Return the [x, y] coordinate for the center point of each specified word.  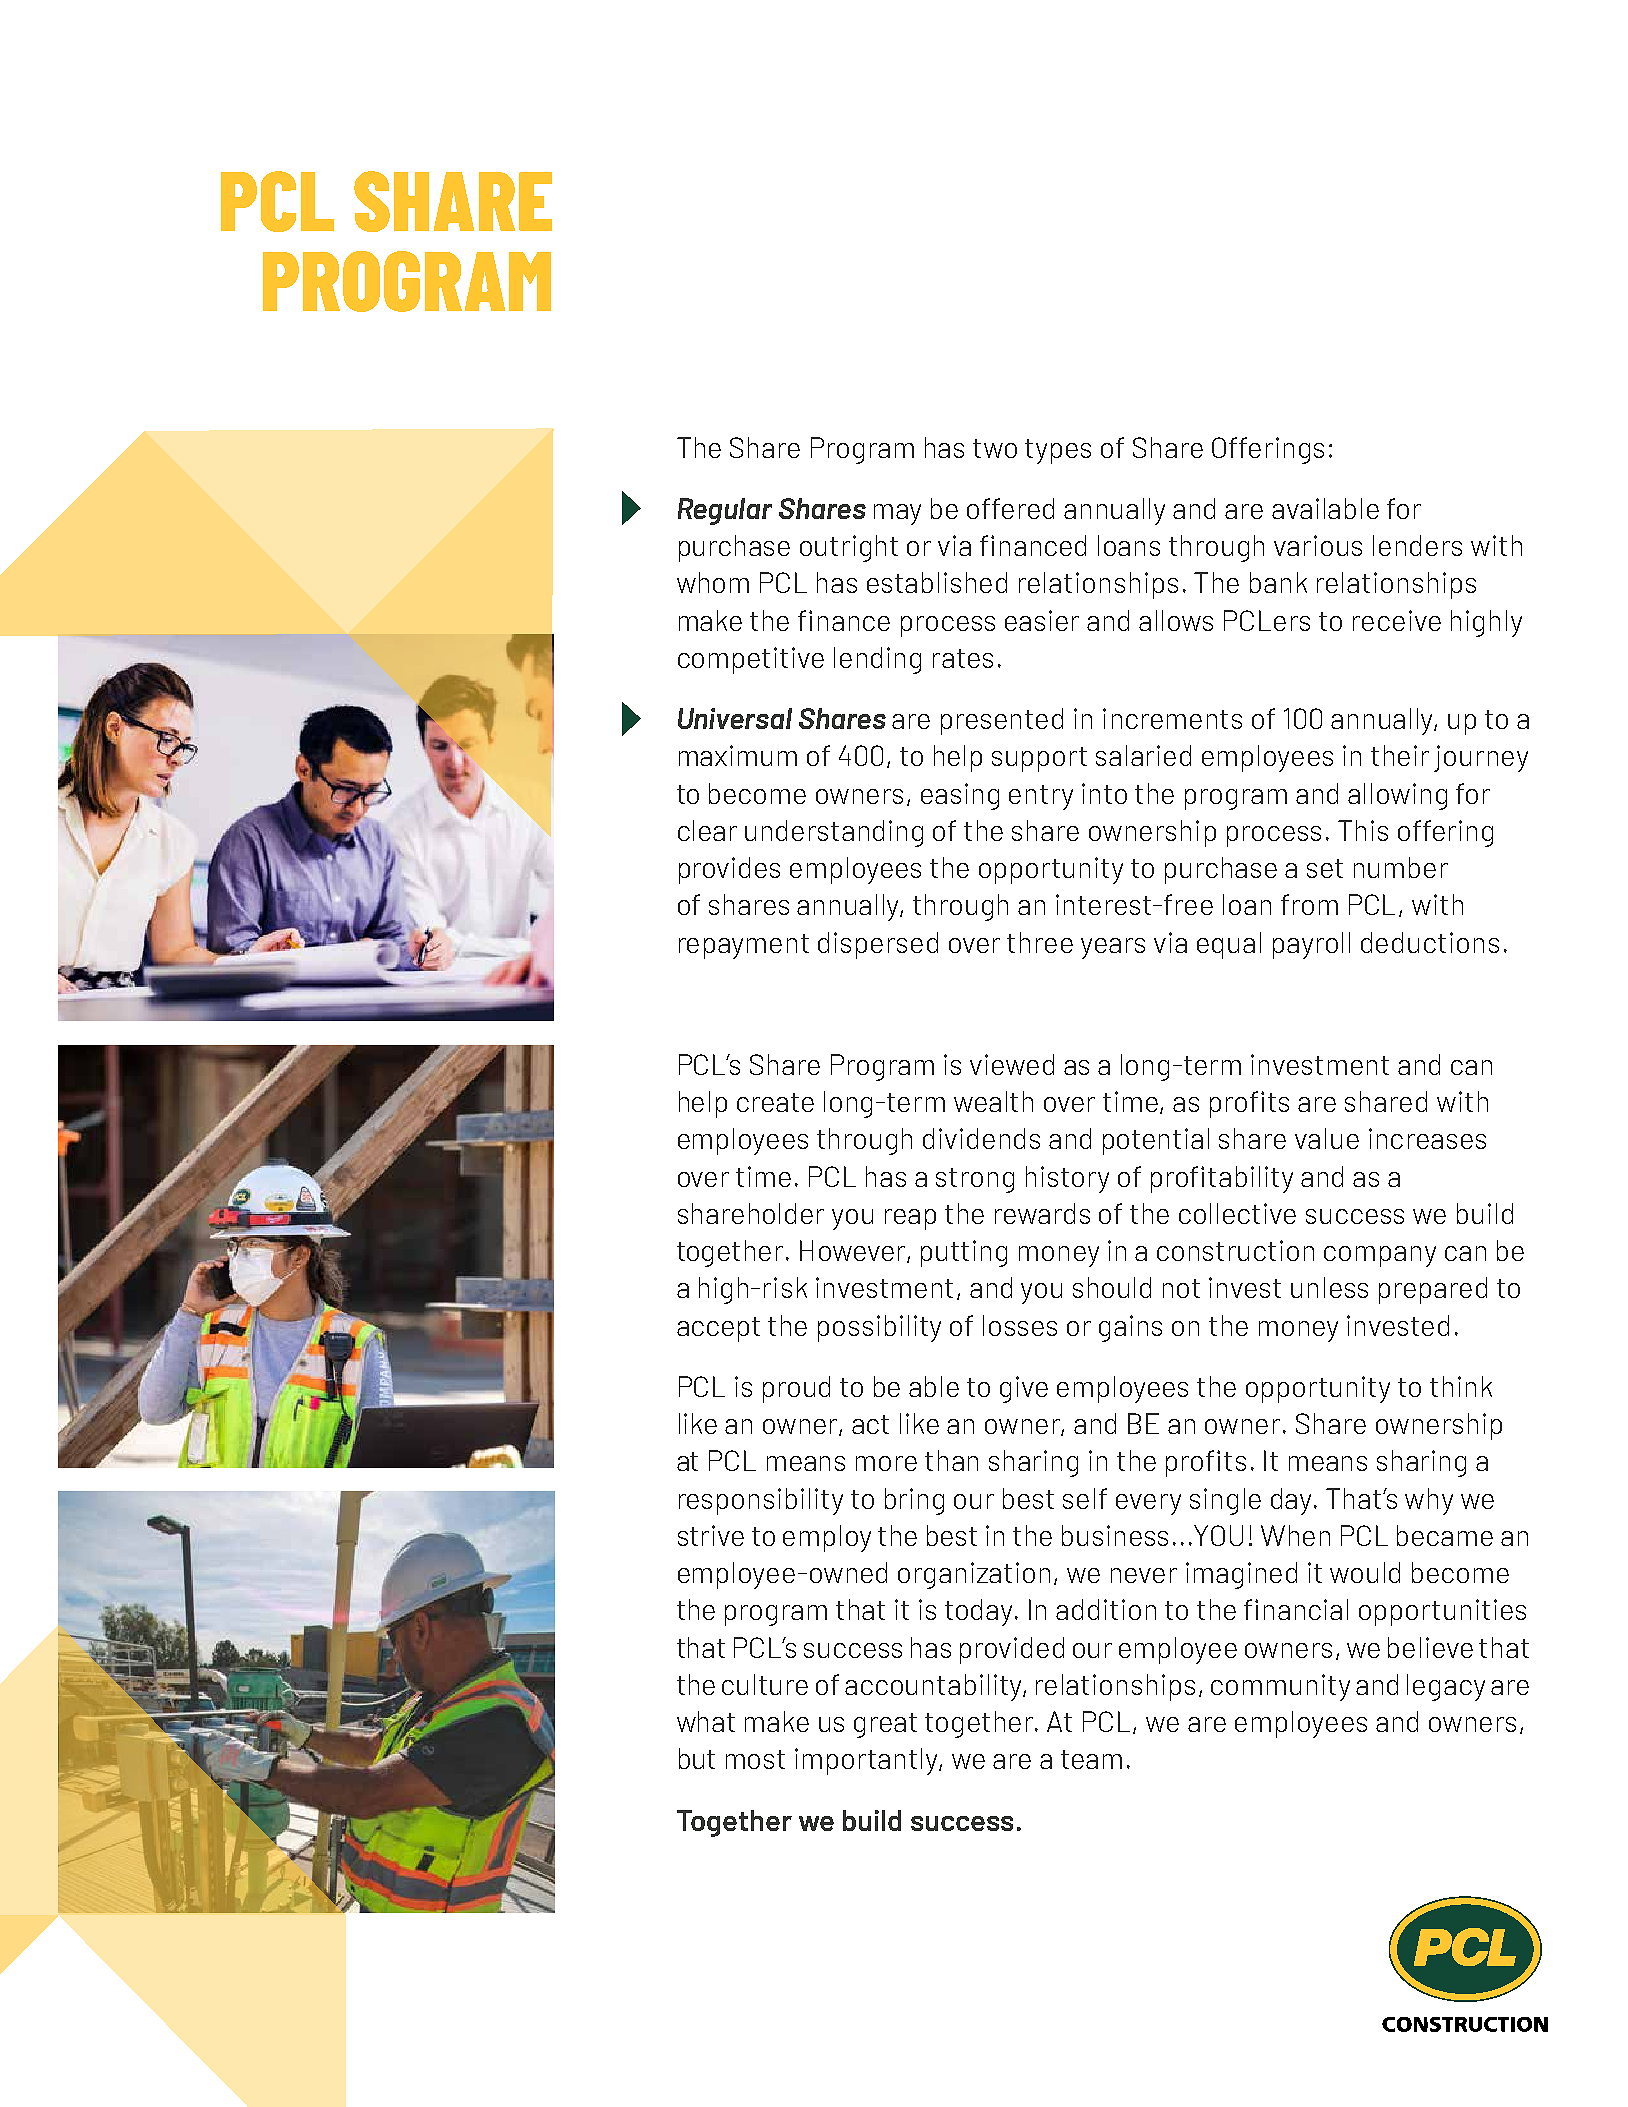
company [1380, 1256]
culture [765, 1684]
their [1400, 755]
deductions [1430, 942]
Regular [725, 511]
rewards [1042, 1213]
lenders [1417, 545]
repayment [744, 946]
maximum [738, 755]
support [1039, 759]
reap [910, 1219]
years [1113, 948]
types [1058, 451]
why [1429, 1501]
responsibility [761, 1501]
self [1085, 1498]
